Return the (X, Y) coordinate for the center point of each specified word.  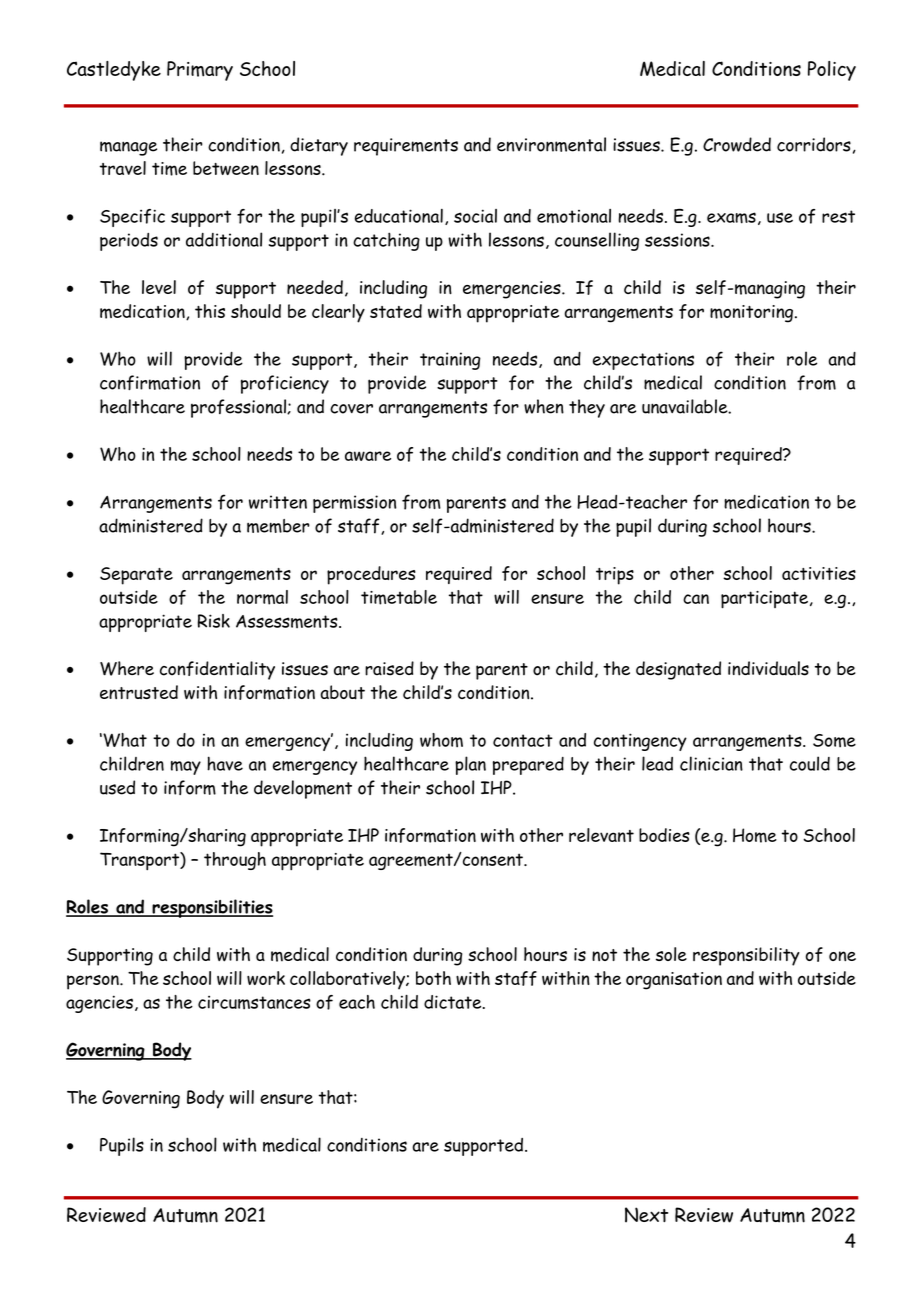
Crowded (737, 144)
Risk (214, 621)
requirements (406, 147)
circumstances (254, 1002)
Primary (200, 71)
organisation (674, 981)
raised (389, 668)
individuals (768, 668)
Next (646, 1215)
